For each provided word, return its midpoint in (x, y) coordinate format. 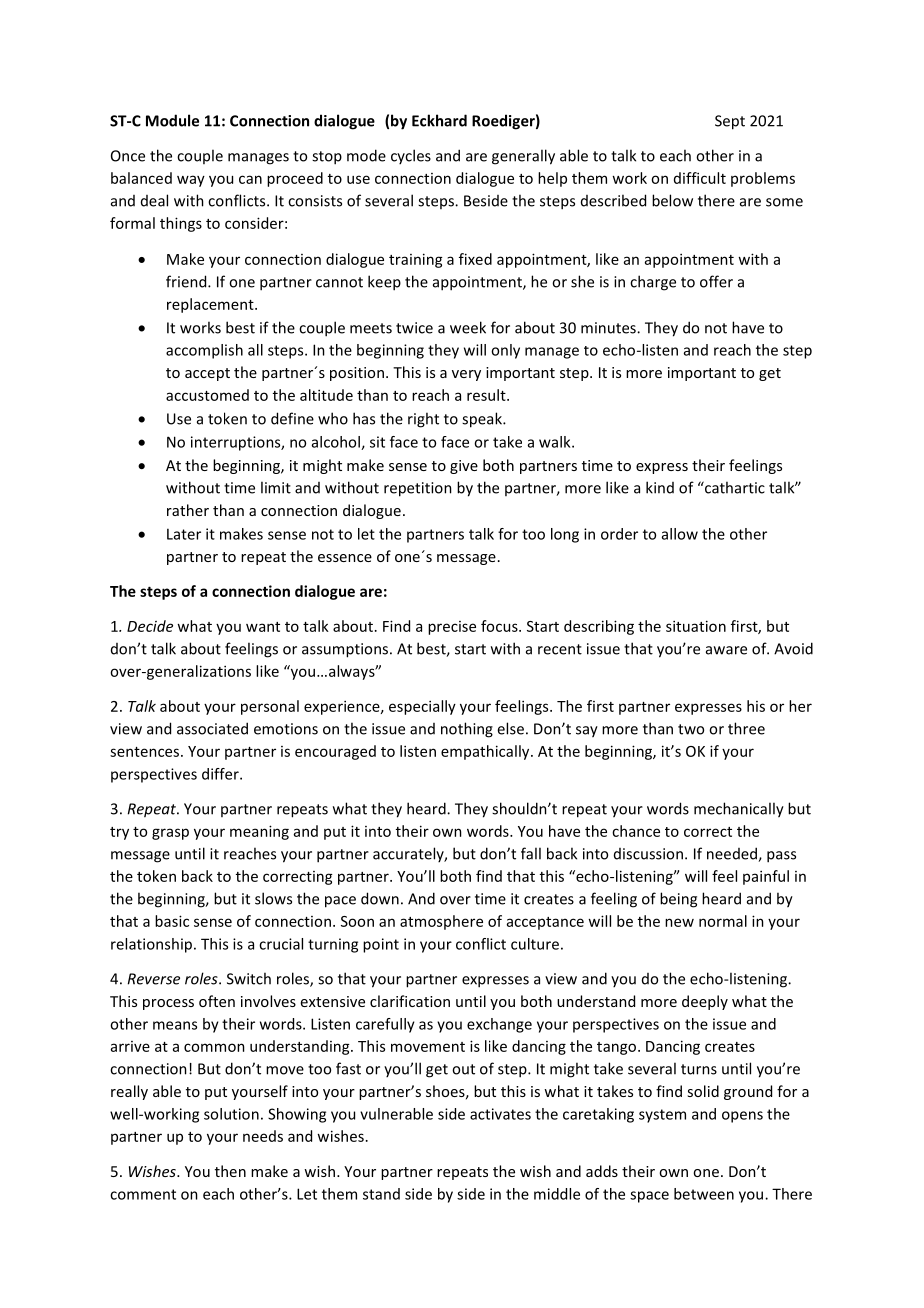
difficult (700, 178)
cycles (411, 156)
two (691, 729)
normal (723, 921)
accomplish (204, 351)
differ (221, 774)
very (466, 375)
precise (452, 628)
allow (680, 534)
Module (172, 120)
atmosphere (441, 922)
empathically (486, 752)
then (230, 1171)
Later (184, 534)
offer (716, 281)
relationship (153, 945)
